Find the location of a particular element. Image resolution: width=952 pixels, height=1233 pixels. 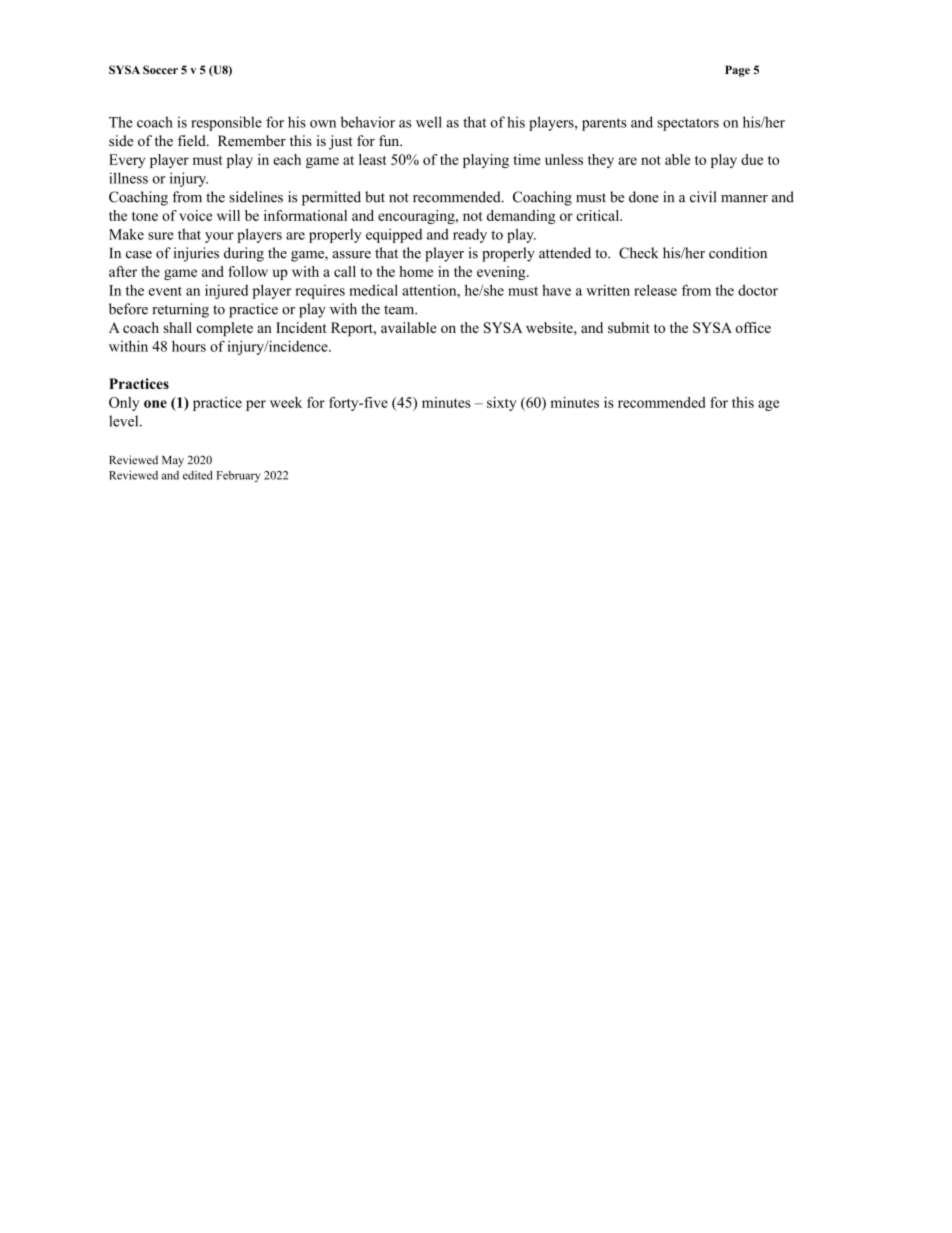

May is located at coordinates (173, 461).
